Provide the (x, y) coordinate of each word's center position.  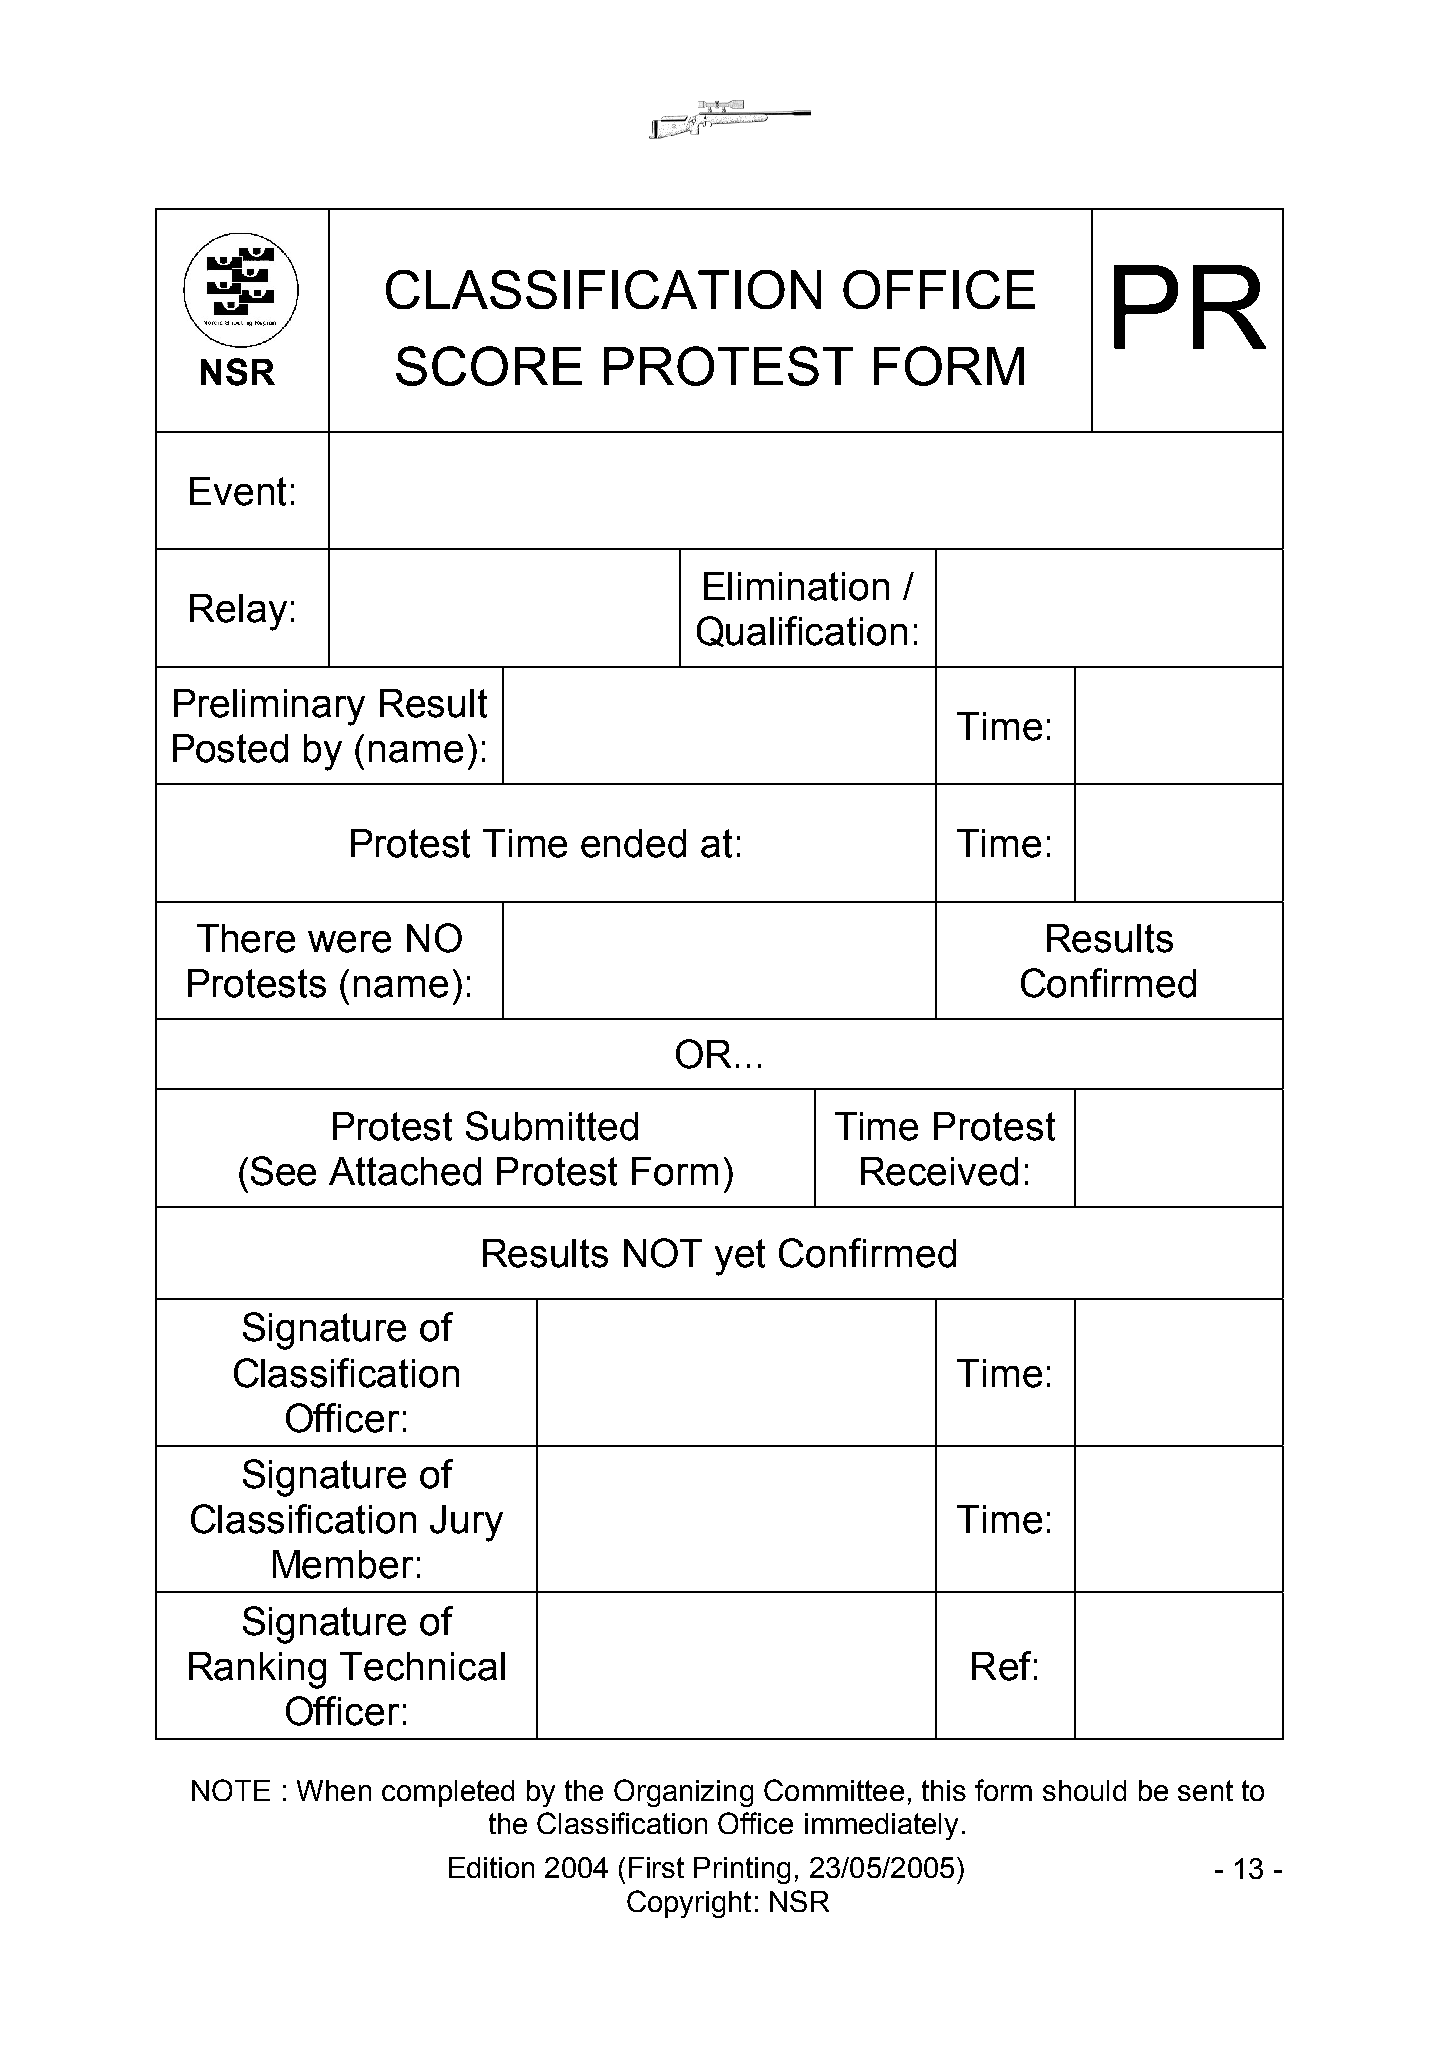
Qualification (802, 631)
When (334, 1790)
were (349, 942)
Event (238, 491)
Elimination (796, 586)
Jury (466, 1523)
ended (633, 843)
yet (740, 1257)
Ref (1001, 1666)
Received (939, 1171)
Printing (742, 1870)
